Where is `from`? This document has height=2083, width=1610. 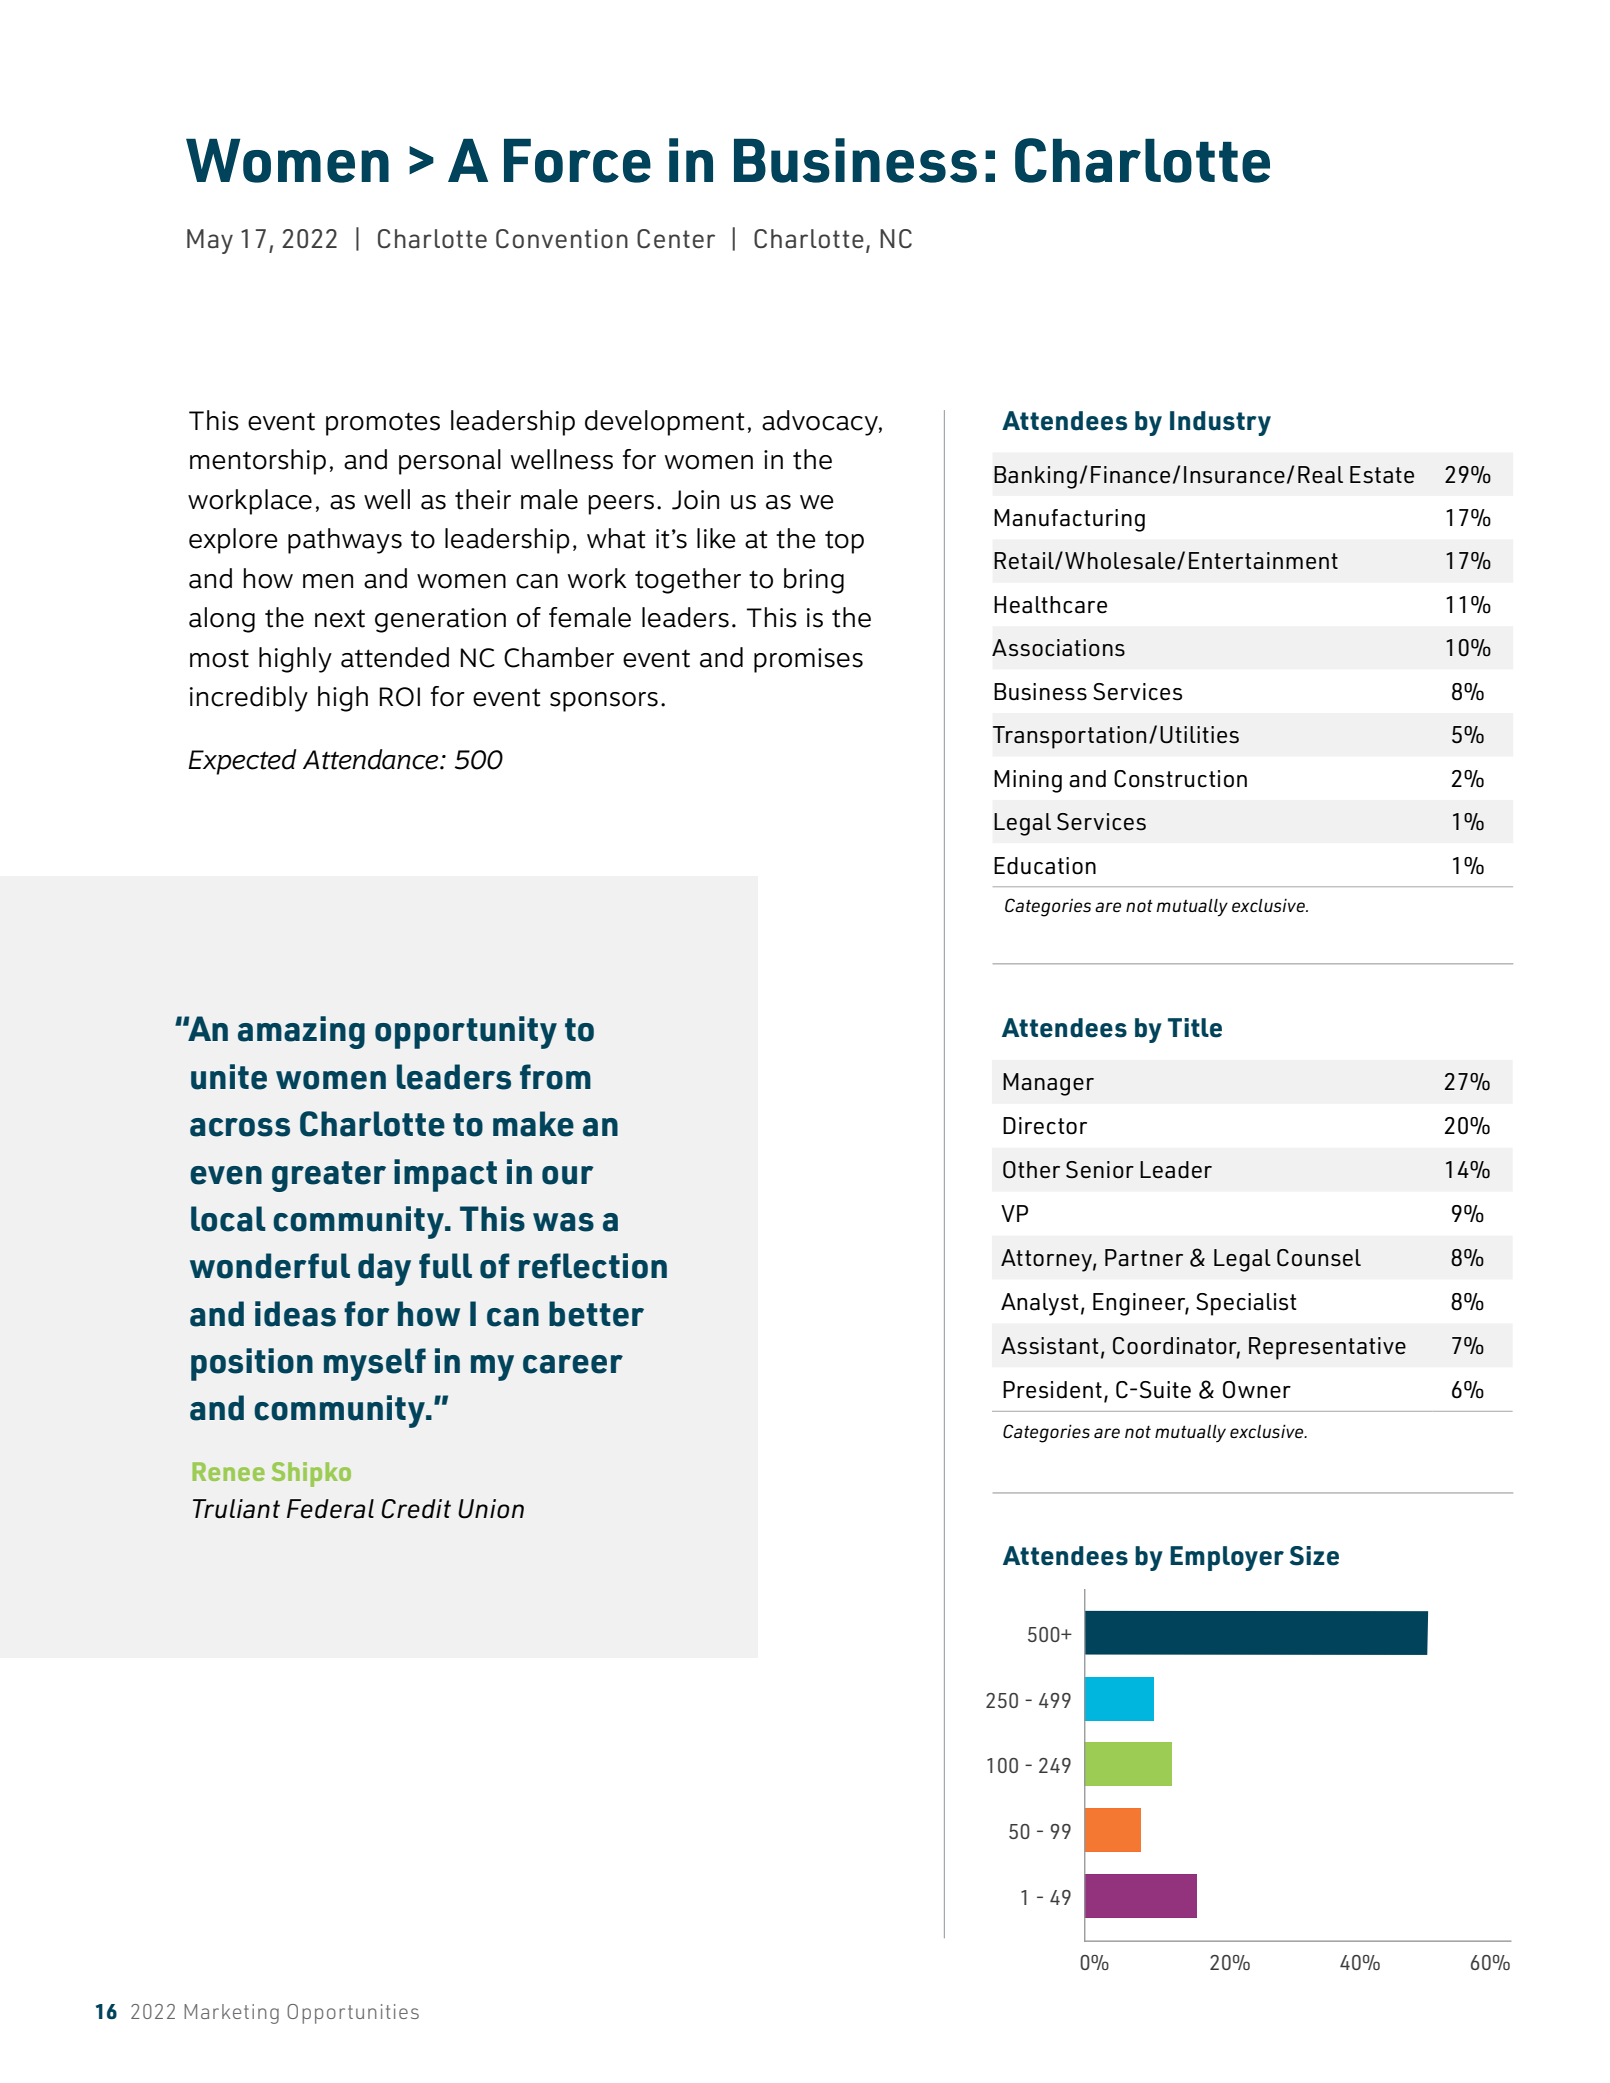
from is located at coordinates (555, 1077).
